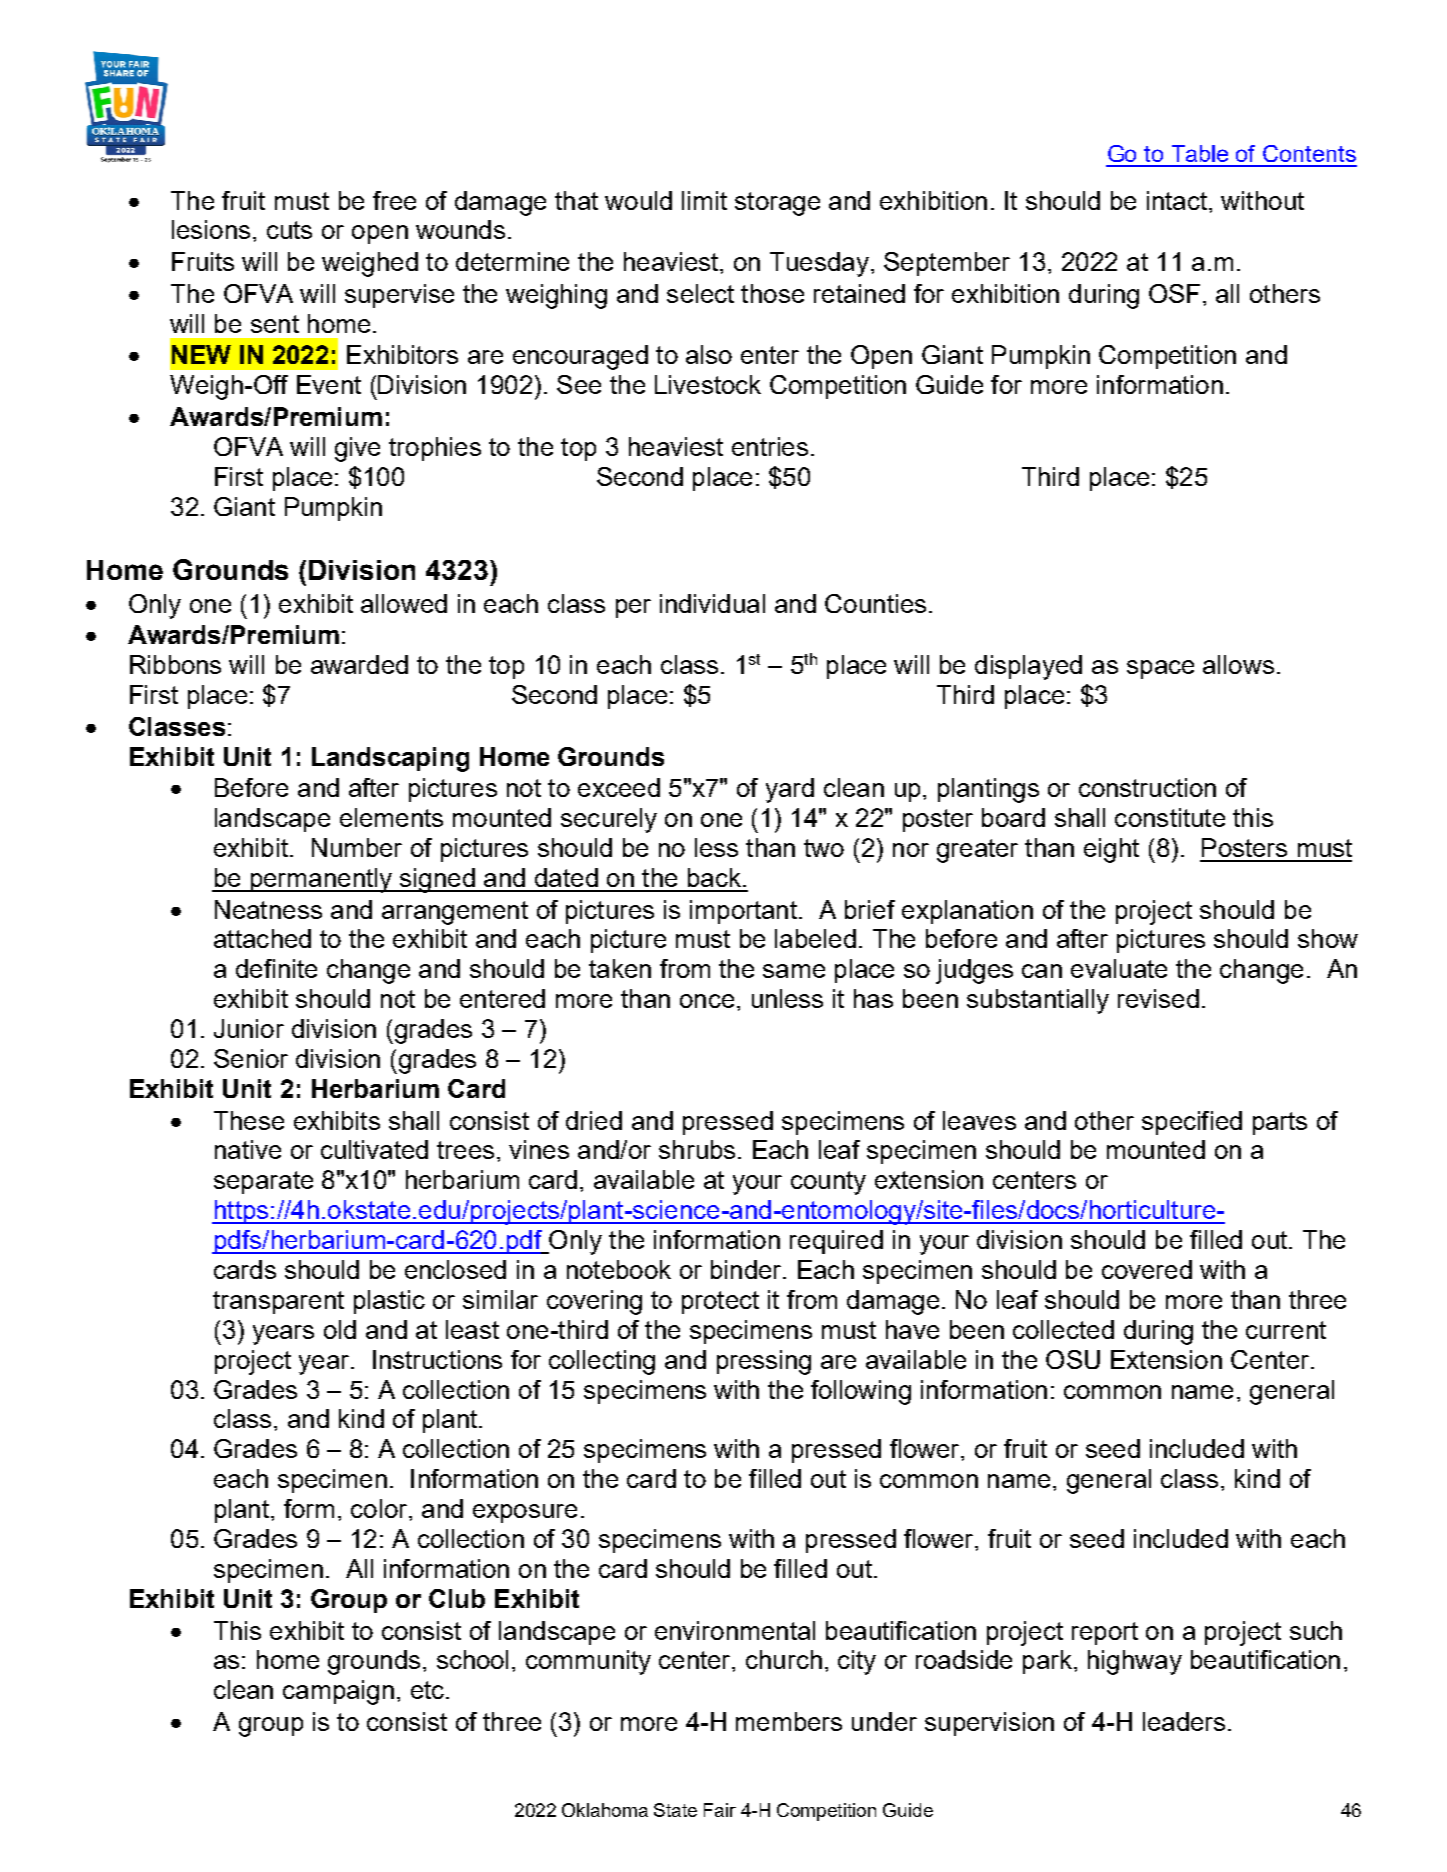  Describe the element at coordinates (1286, 1330) in the screenshot. I see `current` at that location.
